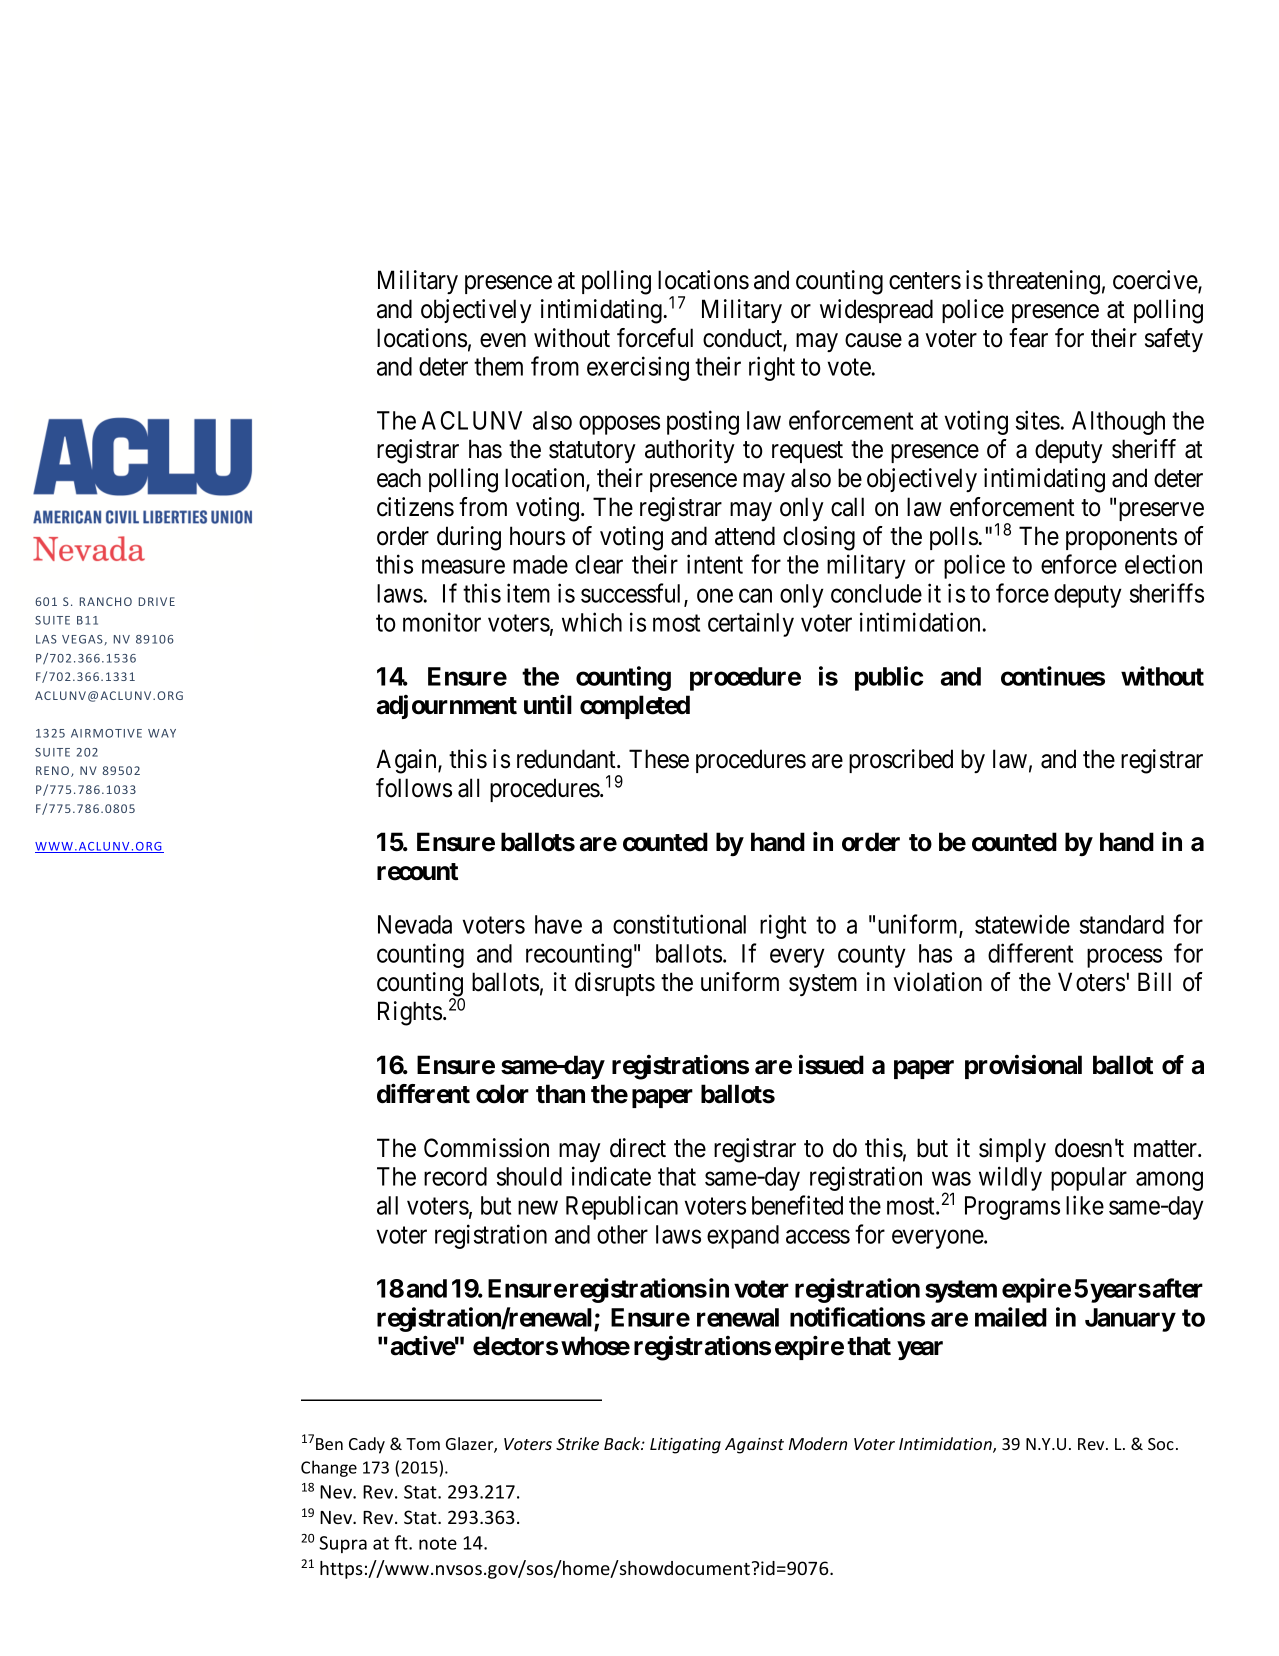  Describe the element at coordinates (577, 1443) in the screenshot. I see `Strike` at that location.
